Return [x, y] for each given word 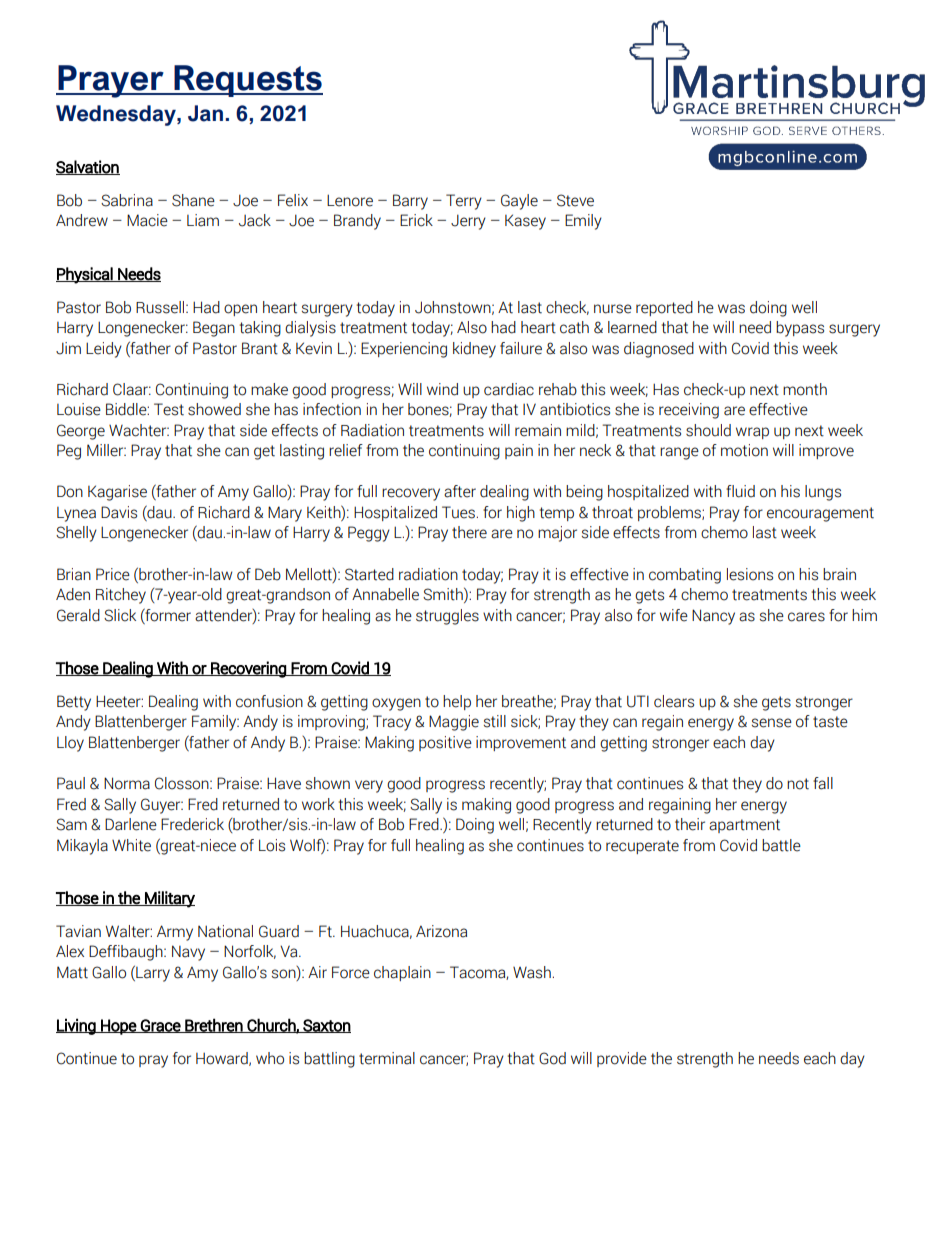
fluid [740, 491]
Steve [575, 200]
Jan [205, 113]
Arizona [441, 931]
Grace [161, 1026]
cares [806, 617]
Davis [119, 512]
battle [781, 845]
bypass [800, 329]
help [457, 702]
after [460, 491]
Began [214, 329]
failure [521, 348]
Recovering [248, 669]
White [131, 845]
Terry [464, 202]
